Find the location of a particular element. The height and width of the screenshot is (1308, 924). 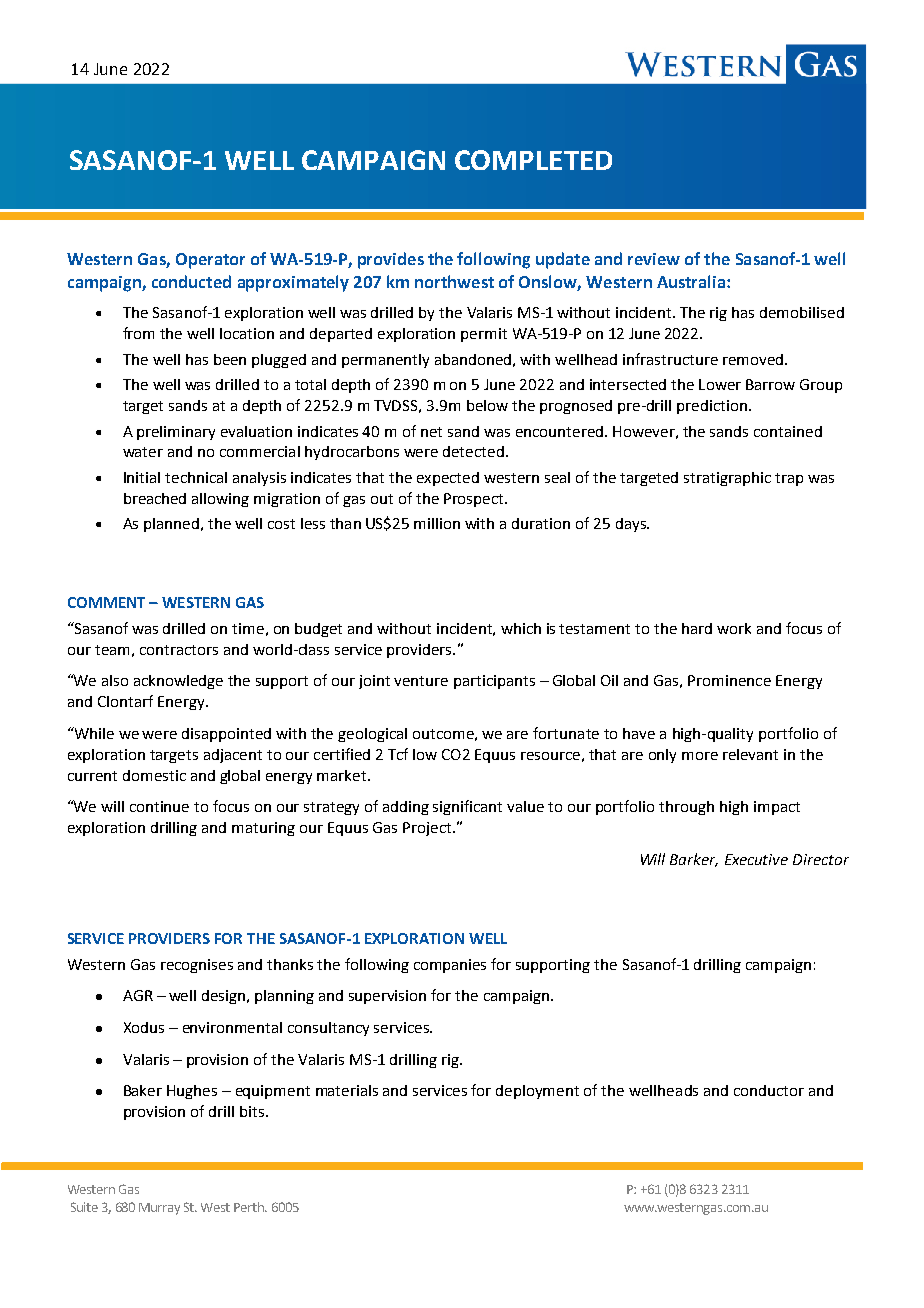

Project is located at coordinates (428, 829).
